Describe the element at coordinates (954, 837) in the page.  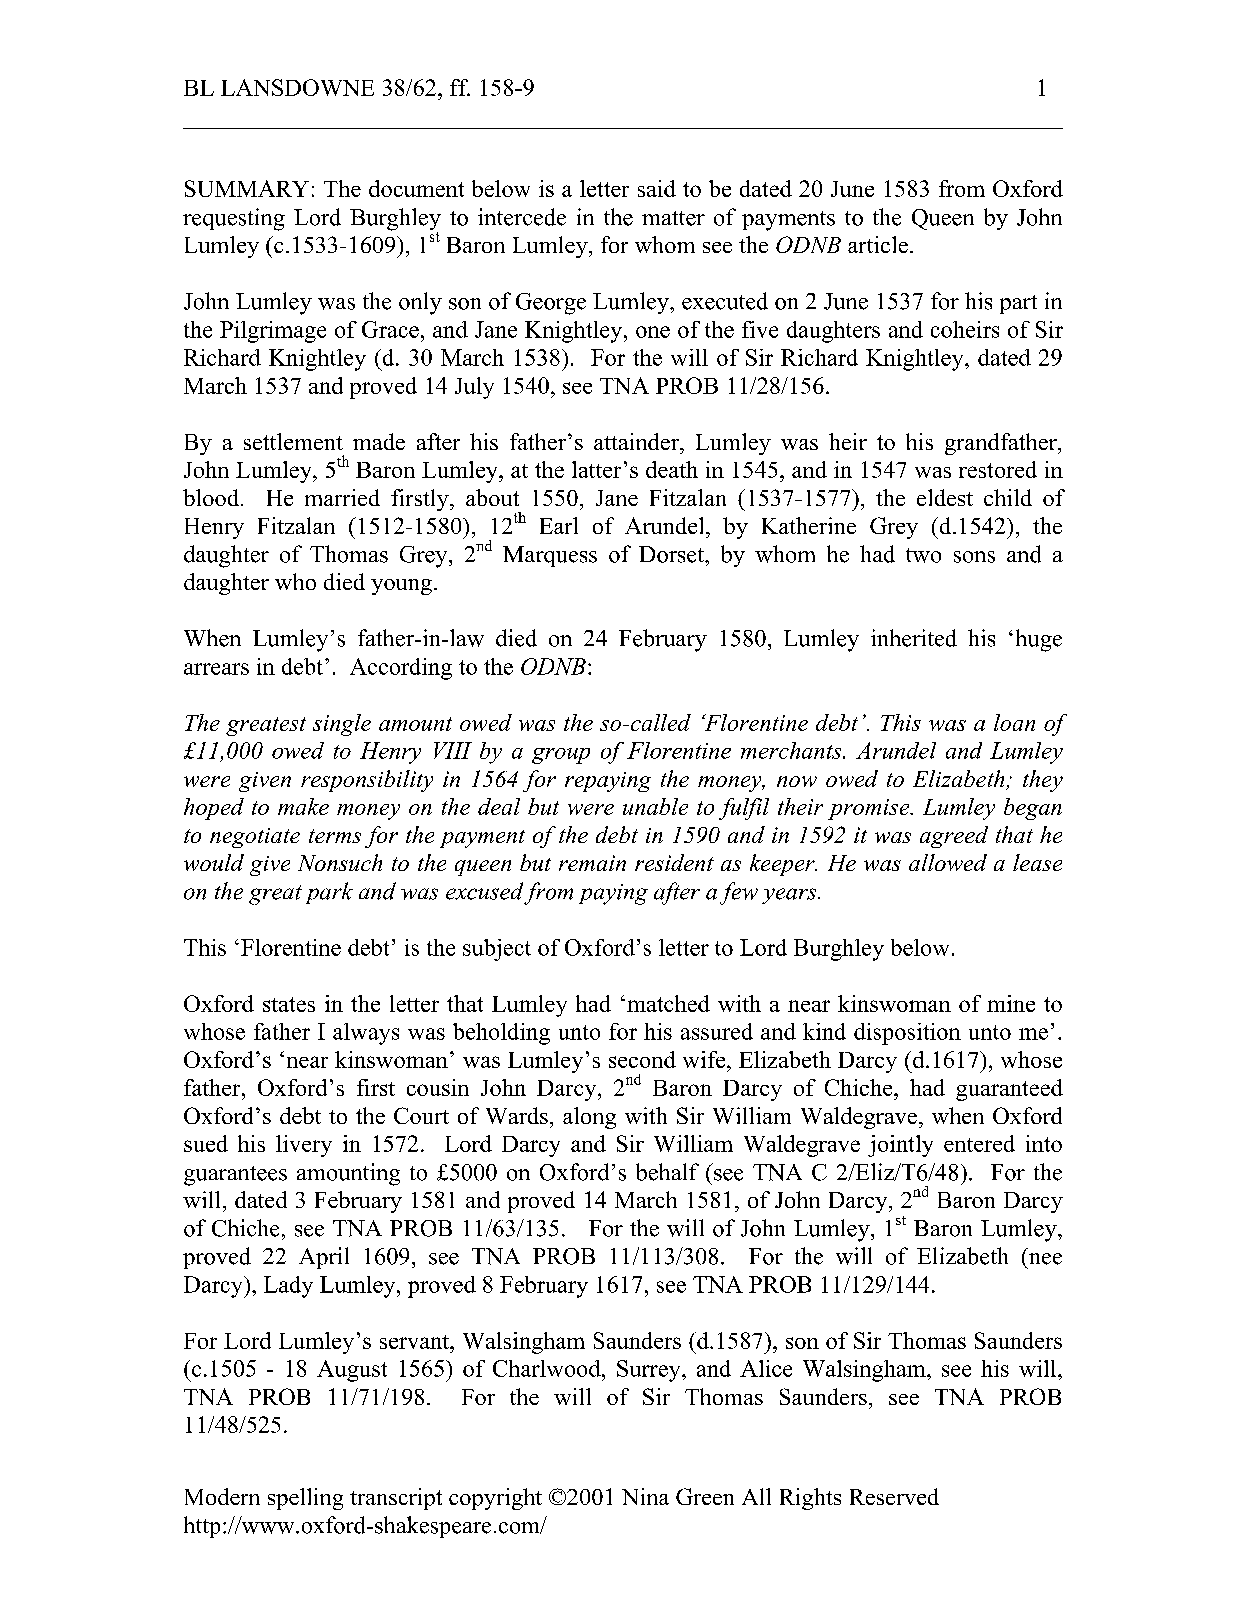
I see `agreed` at that location.
